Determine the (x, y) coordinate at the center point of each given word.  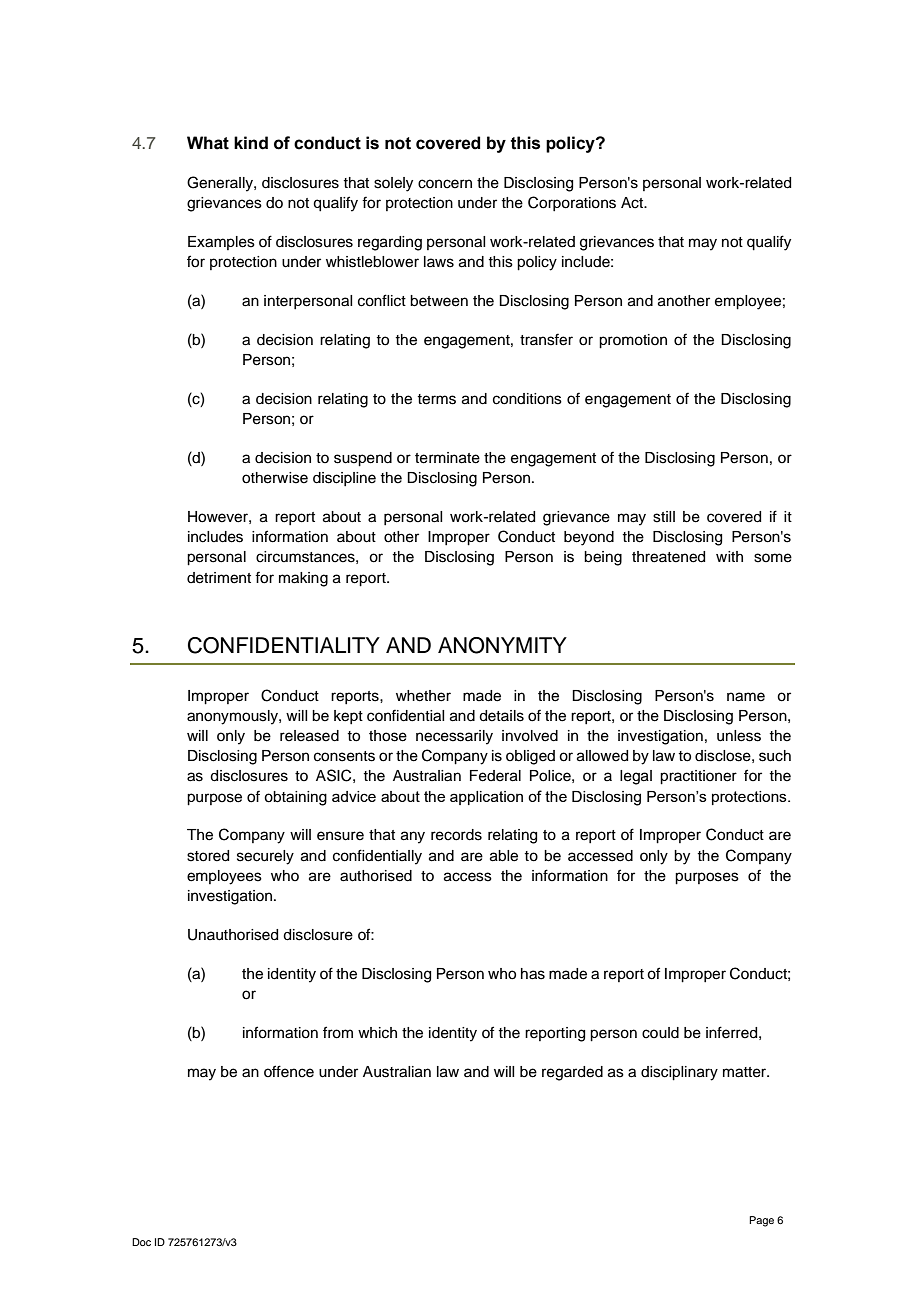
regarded (572, 1073)
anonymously (233, 717)
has (533, 974)
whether (423, 696)
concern (445, 184)
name (746, 697)
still (664, 517)
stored (208, 856)
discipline (344, 479)
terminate (447, 458)
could (660, 1033)
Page (761, 1221)
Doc (141, 1242)
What (208, 143)
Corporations (572, 203)
